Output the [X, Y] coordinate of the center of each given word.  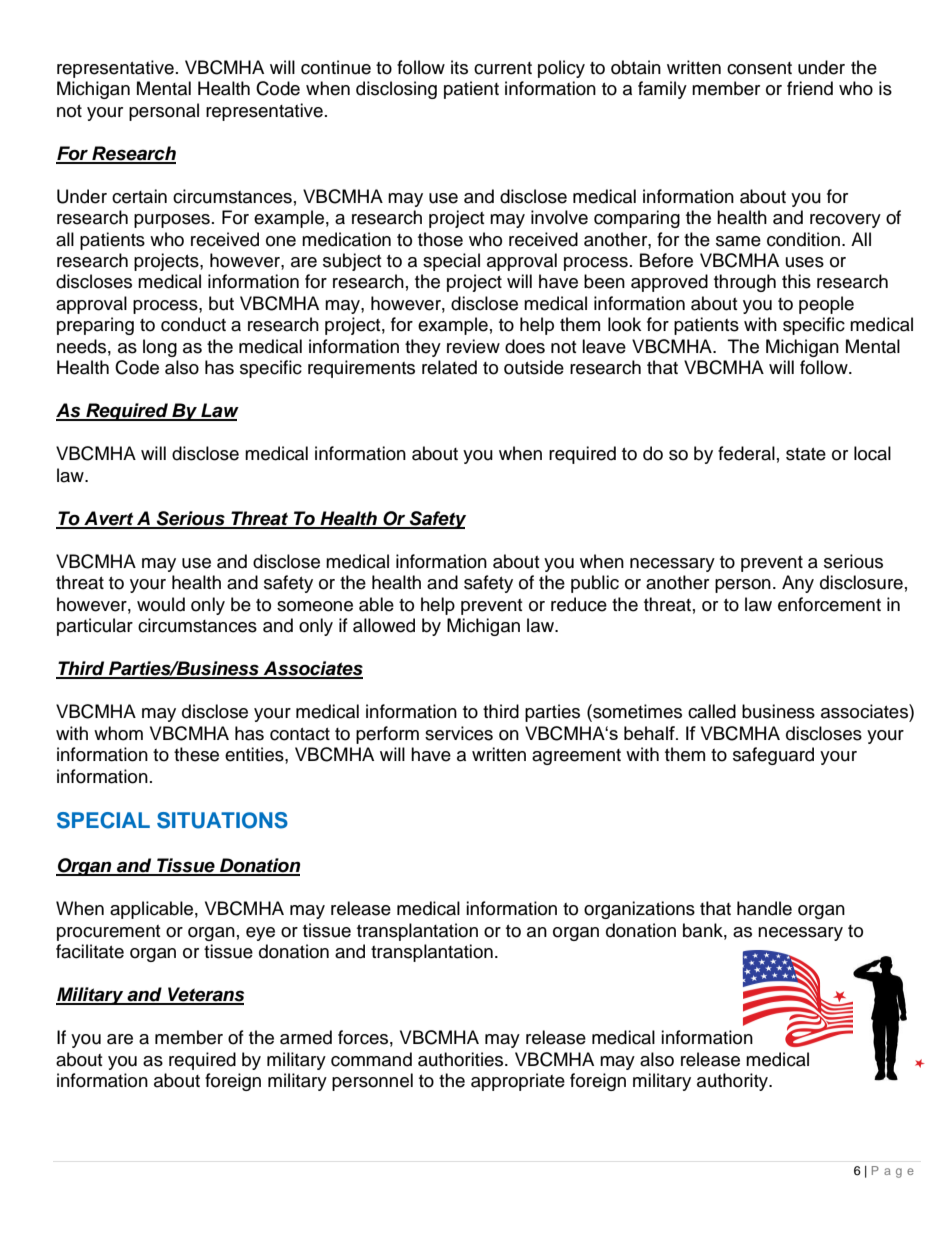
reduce [579, 604]
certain [139, 196]
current [503, 68]
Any [798, 584]
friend [810, 88]
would [161, 604]
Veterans [205, 995]
